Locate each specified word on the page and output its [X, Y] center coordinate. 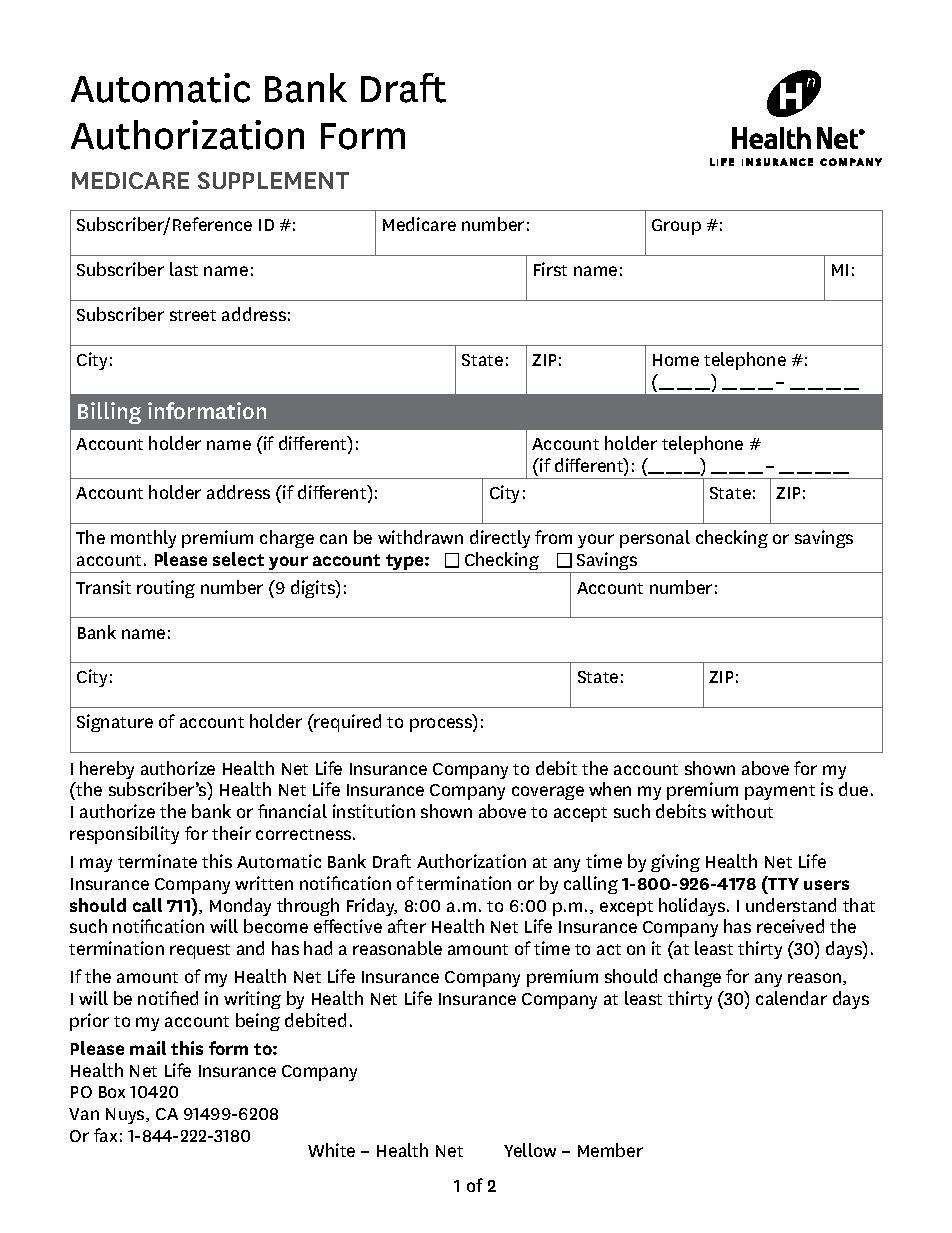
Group [676, 227]
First [550, 269]
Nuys [126, 1116]
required [347, 723]
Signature [115, 723]
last [184, 269]
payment [780, 792]
